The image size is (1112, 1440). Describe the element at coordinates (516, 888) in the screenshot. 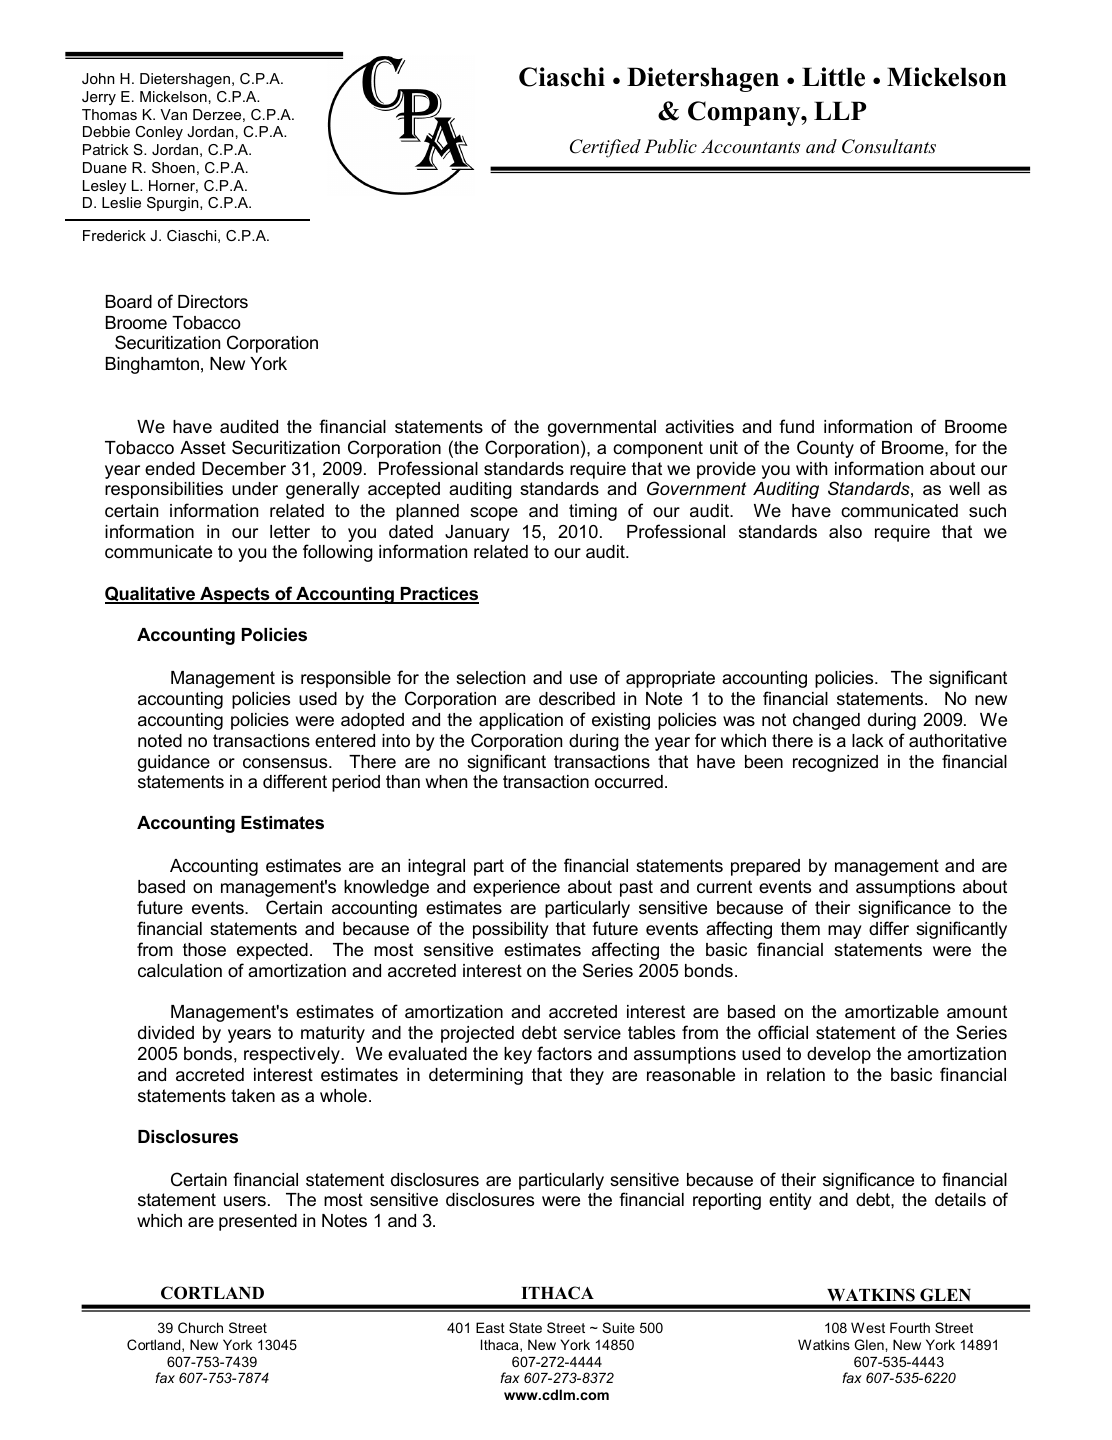

I see `experience` at that location.
